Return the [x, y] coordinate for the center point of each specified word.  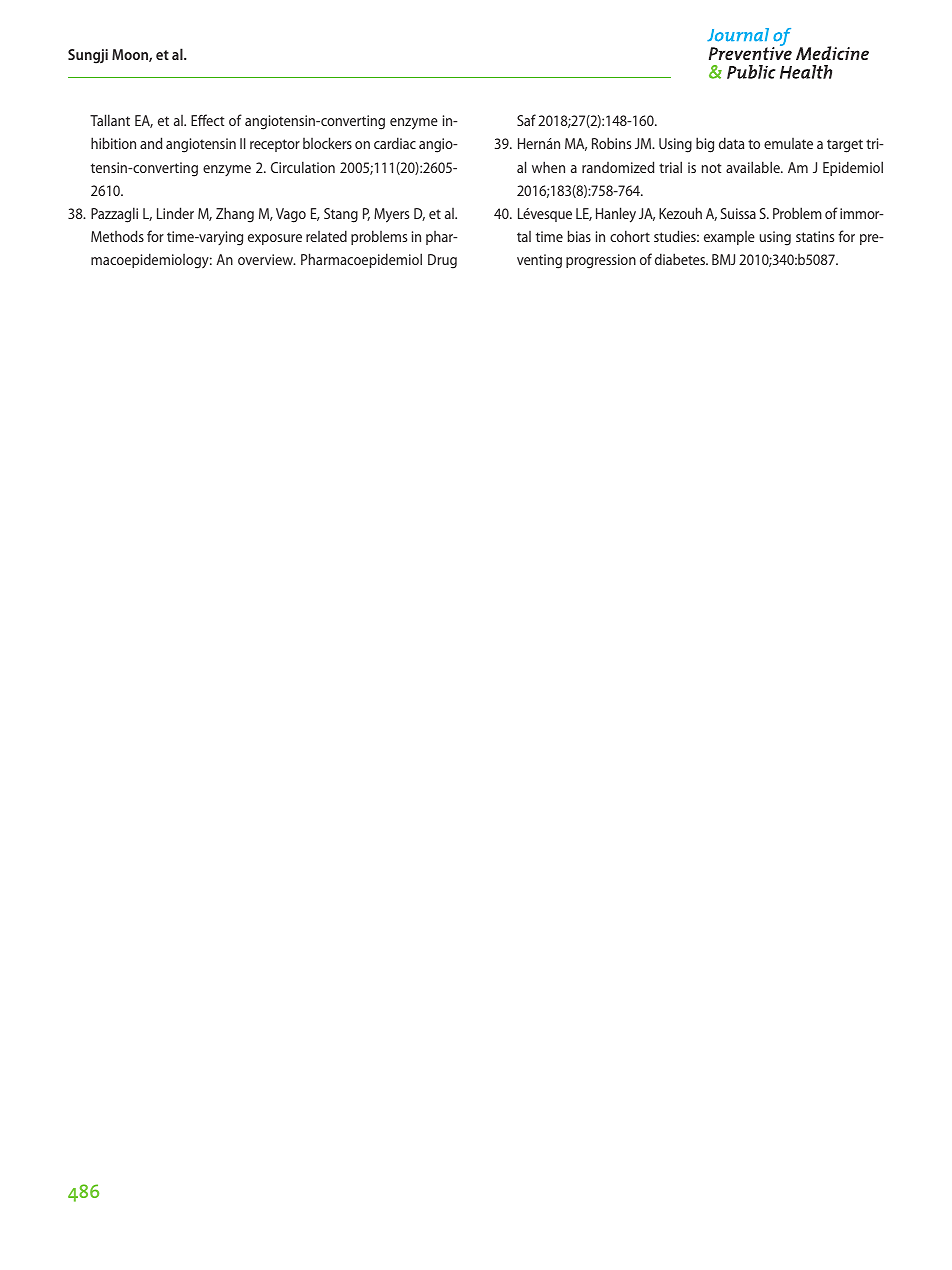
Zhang [235, 215]
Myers [391, 215]
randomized [618, 167]
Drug [442, 261]
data [731, 143]
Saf [526, 120]
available [754, 167]
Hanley [616, 215]
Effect [208, 120]
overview [267, 259]
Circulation [303, 167]
